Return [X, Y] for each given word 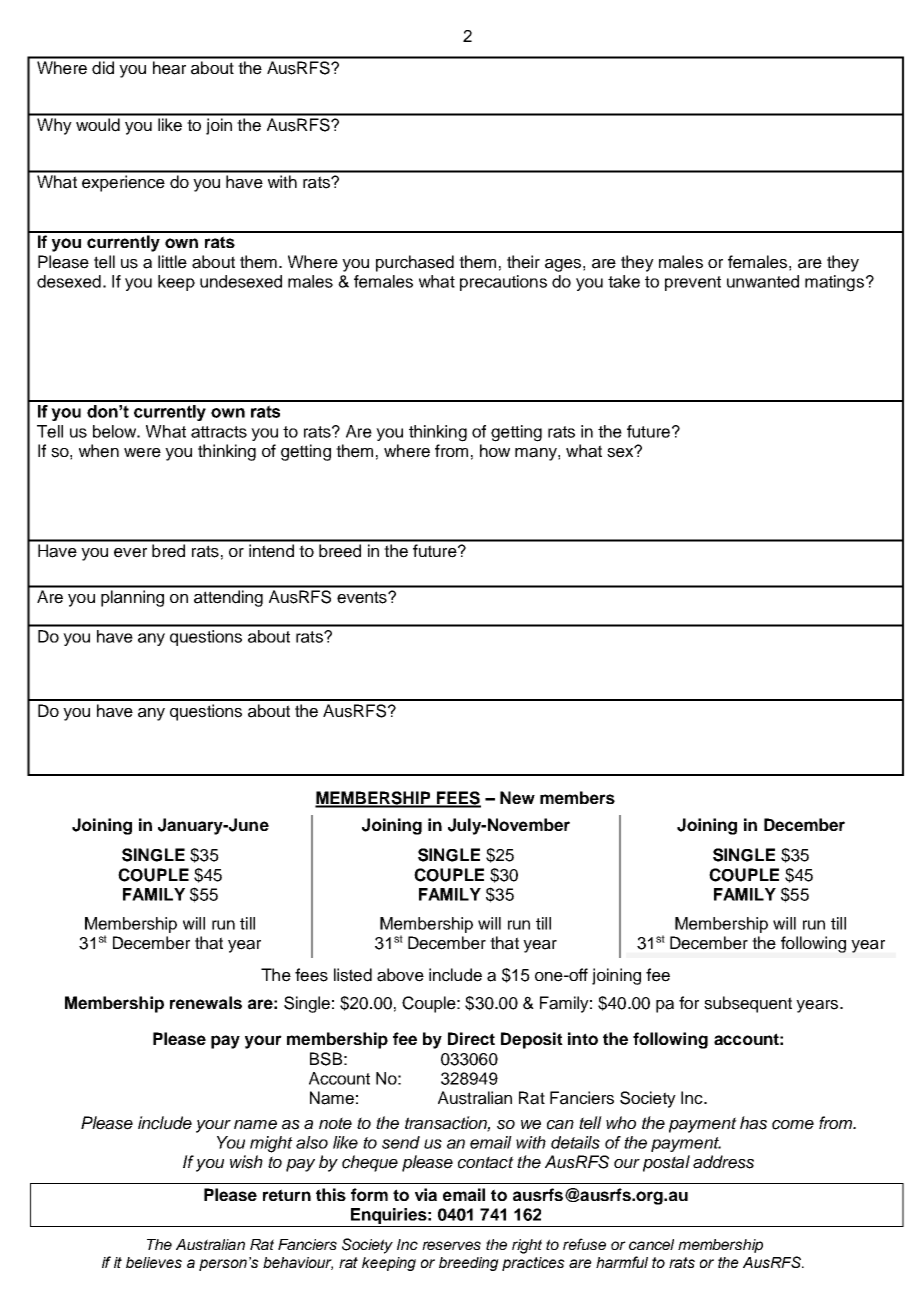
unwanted [763, 281]
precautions [503, 283]
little [172, 262]
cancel [651, 1244]
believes [154, 1262]
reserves [451, 1245]
